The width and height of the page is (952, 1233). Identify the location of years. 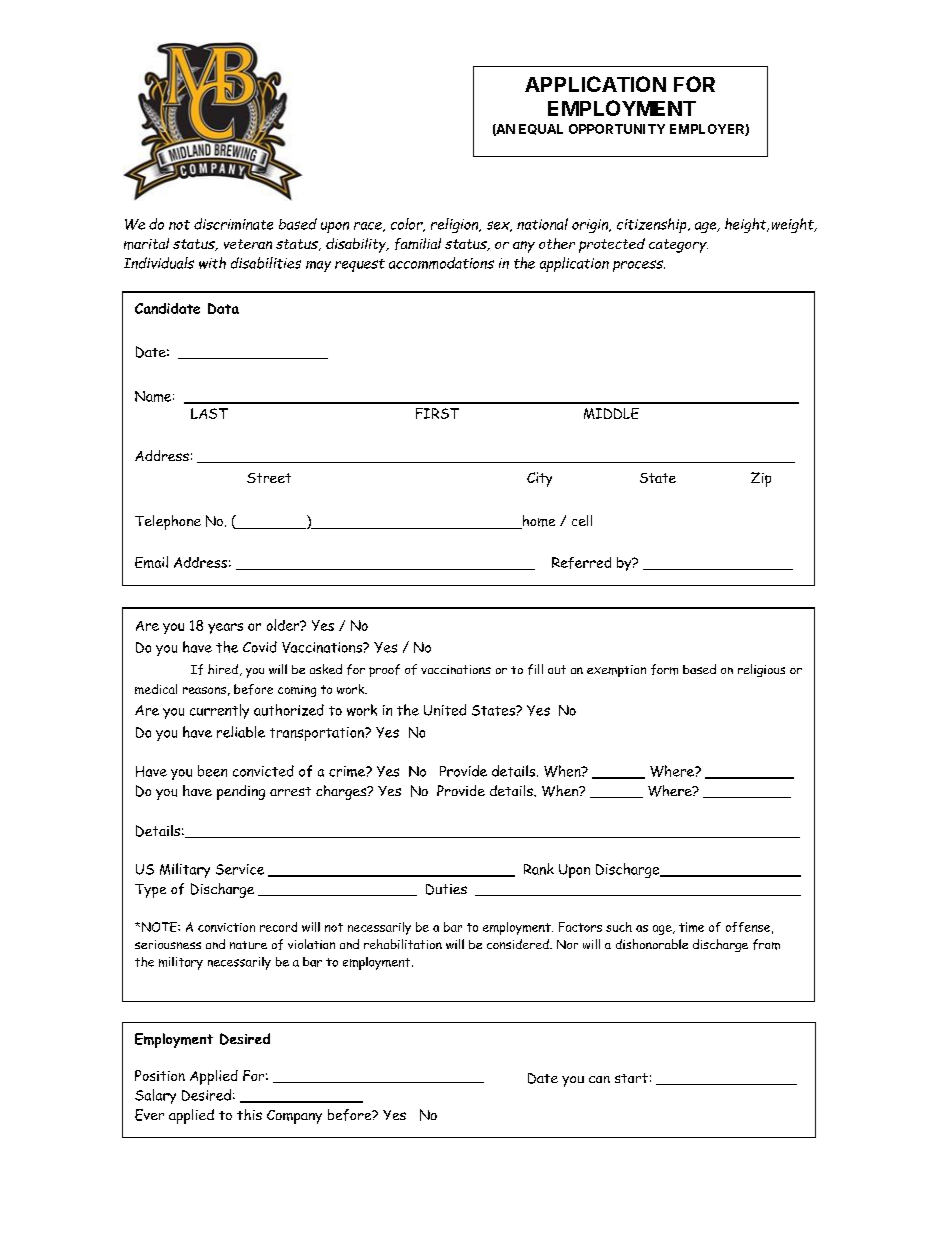
(225, 628).
